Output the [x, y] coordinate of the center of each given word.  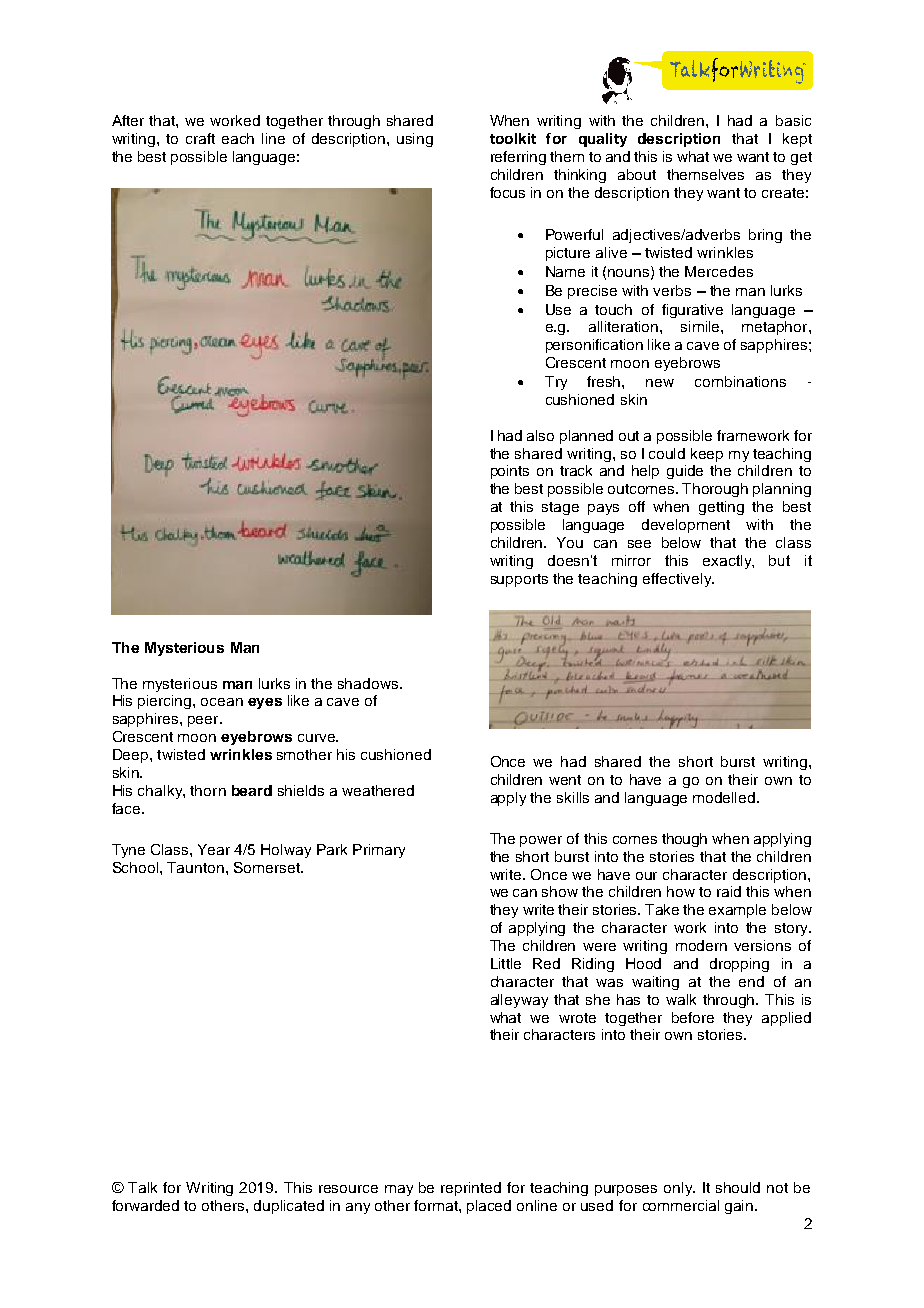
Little [506, 963]
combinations [740, 381]
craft [200, 138]
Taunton [195, 867]
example [737, 911]
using [415, 140]
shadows [369, 683]
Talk [142, 1187]
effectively [678, 580]
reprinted [471, 1189]
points [510, 472]
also [540, 435]
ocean [222, 702]
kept [797, 140]
